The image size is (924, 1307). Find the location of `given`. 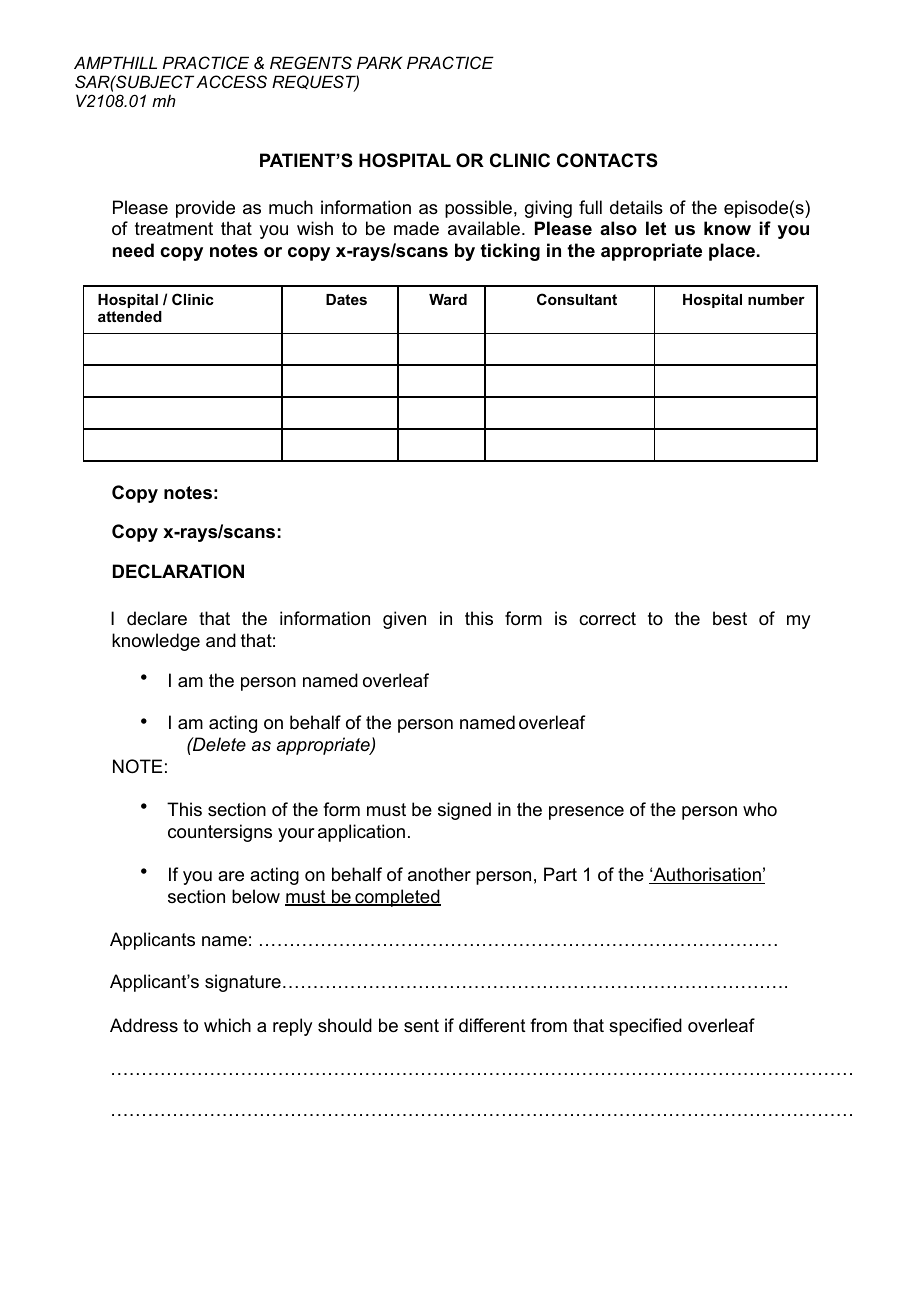

given is located at coordinates (404, 620).
